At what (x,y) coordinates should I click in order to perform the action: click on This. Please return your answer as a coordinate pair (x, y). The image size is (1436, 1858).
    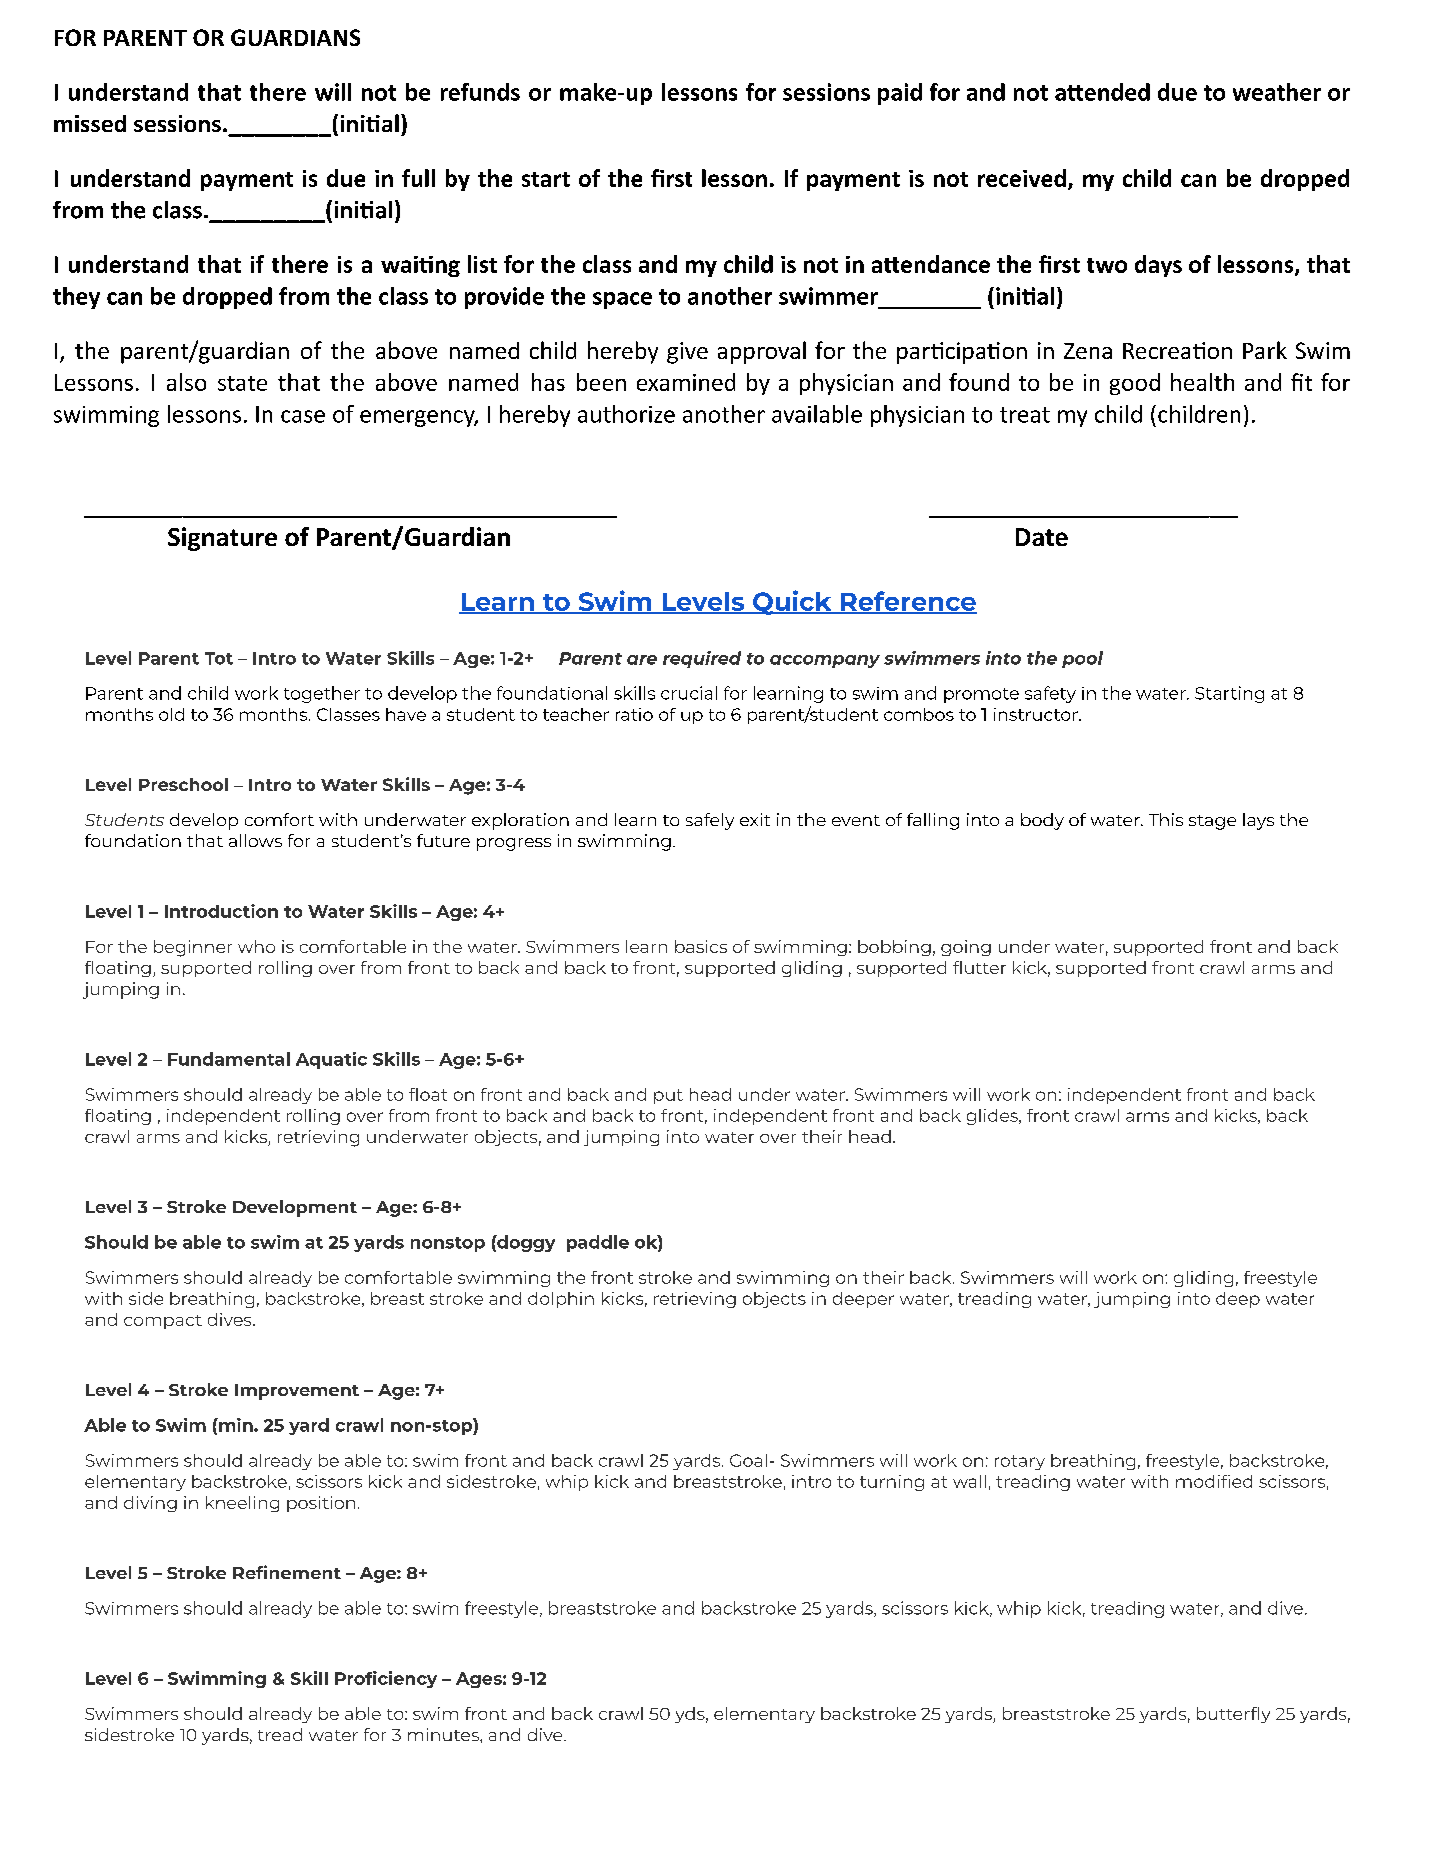
    Looking at the image, I should click on (1166, 819).
